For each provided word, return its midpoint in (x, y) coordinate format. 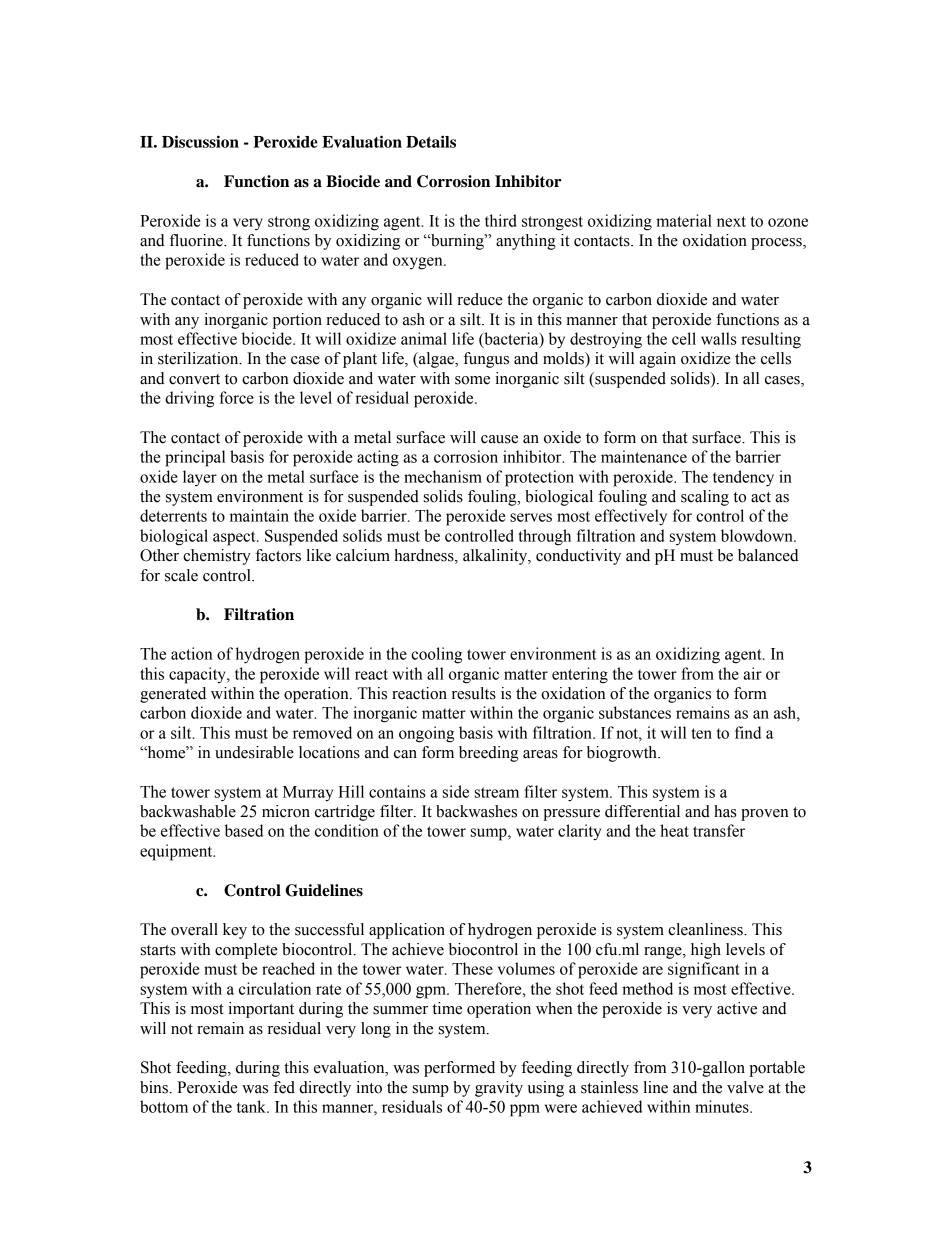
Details (431, 141)
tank (252, 1106)
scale (181, 575)
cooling (436, 655)
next (731, 221)
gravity (499, 1089)
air (752, 673)
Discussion (200, 141)
